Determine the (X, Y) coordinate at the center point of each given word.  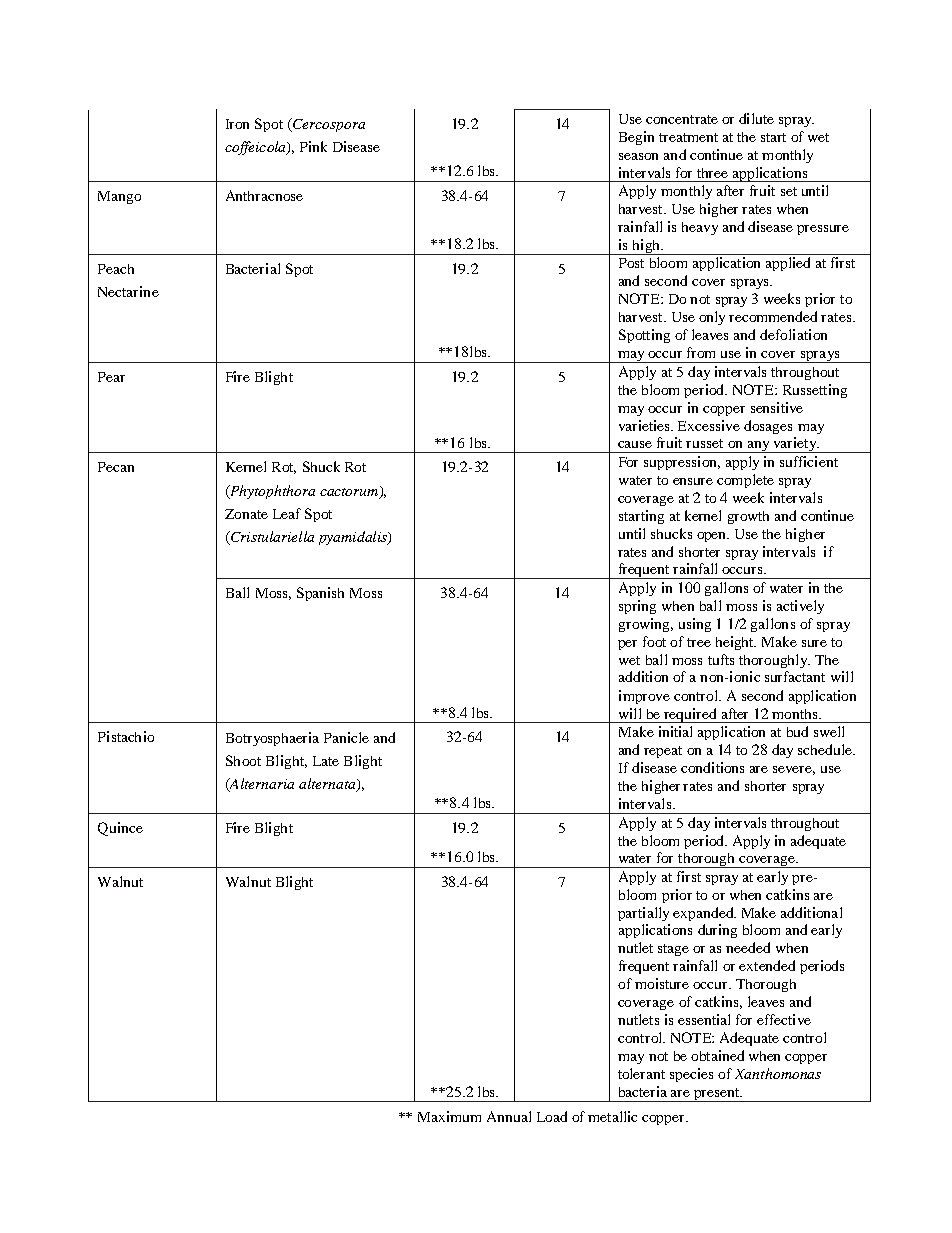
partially (643, 914)
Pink (313, 146)
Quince (120, 829)
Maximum (449, 1116)
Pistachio (126, 736)
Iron (237, 124)
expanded (704, 914)
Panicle (346, 737)
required (690, 715)
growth (748, 517)
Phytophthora (271, 492)
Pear (111, 377)
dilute (756, 118)
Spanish (320, 594)
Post (631, 263)
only (712, 318)
